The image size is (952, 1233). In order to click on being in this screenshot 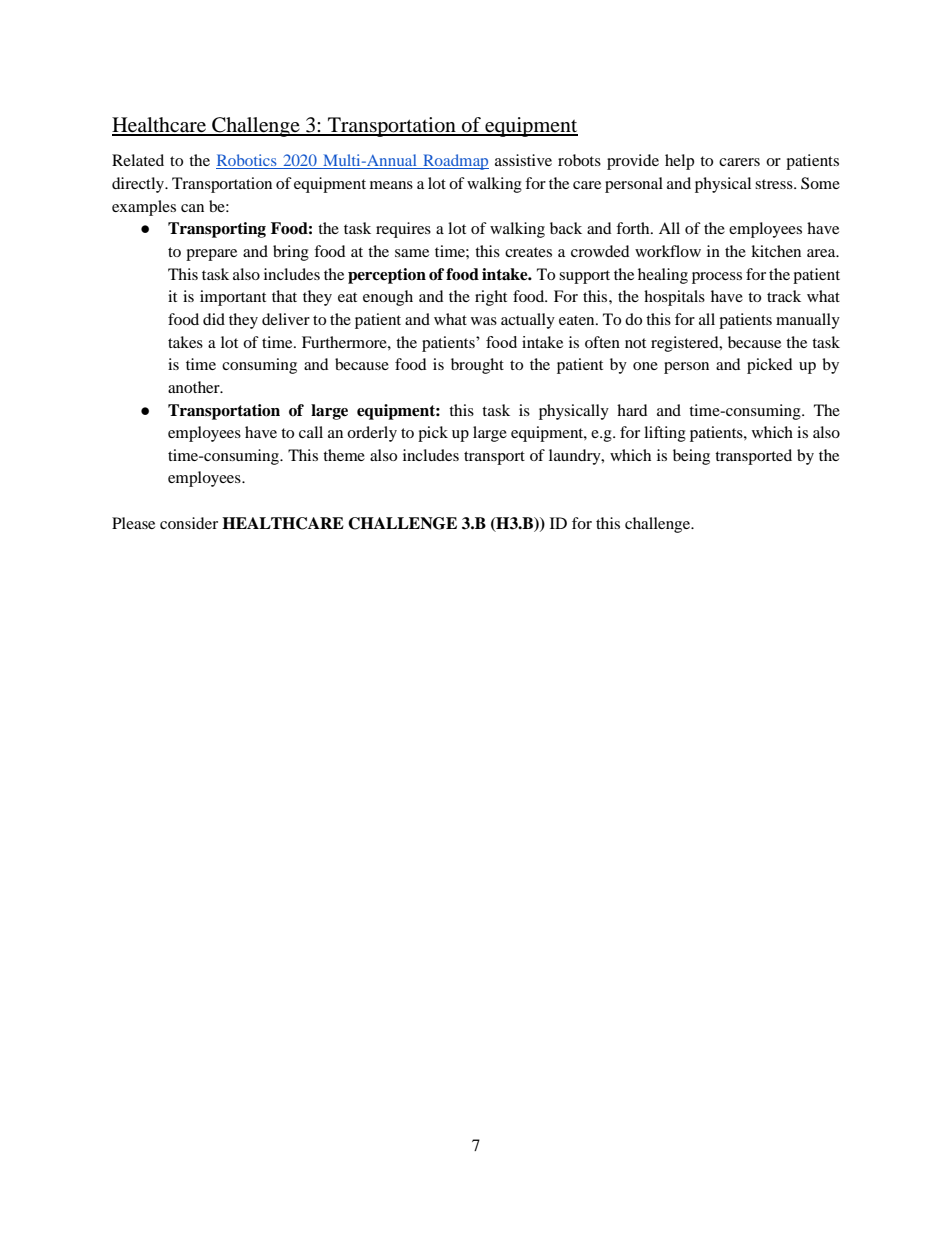, I will do `click(691, 457)`.
